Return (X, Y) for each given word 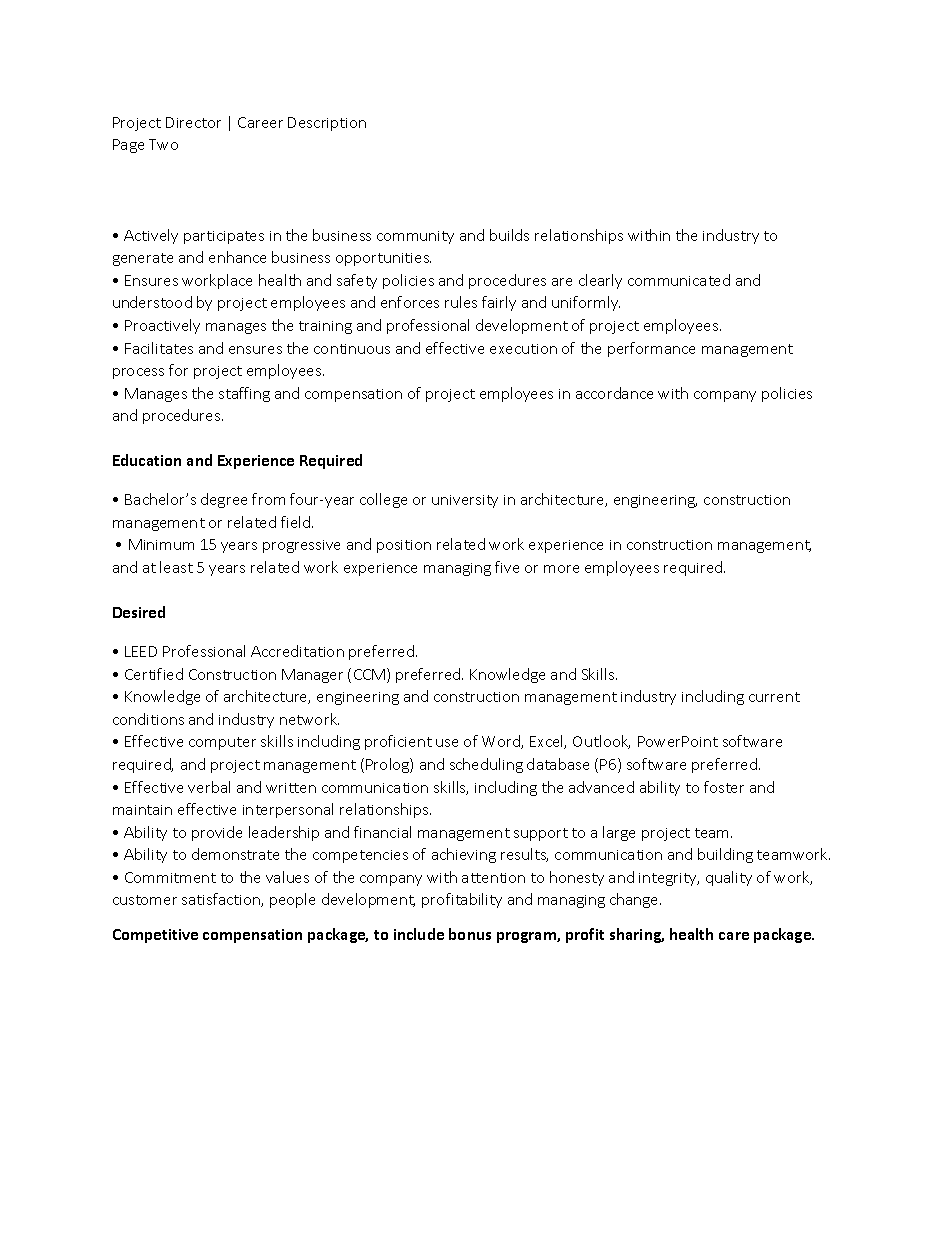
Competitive (155, 936)
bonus (470, 934)
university (465, 501)
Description (327, 124)
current (774, 697)
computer (222, 743)
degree (224, 500)
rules (461, 302)
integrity (669, 879)
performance (651, 349)
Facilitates (159, 348)
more (561, 569)
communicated (679, 280)
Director (193, 122)
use (447, 743)
